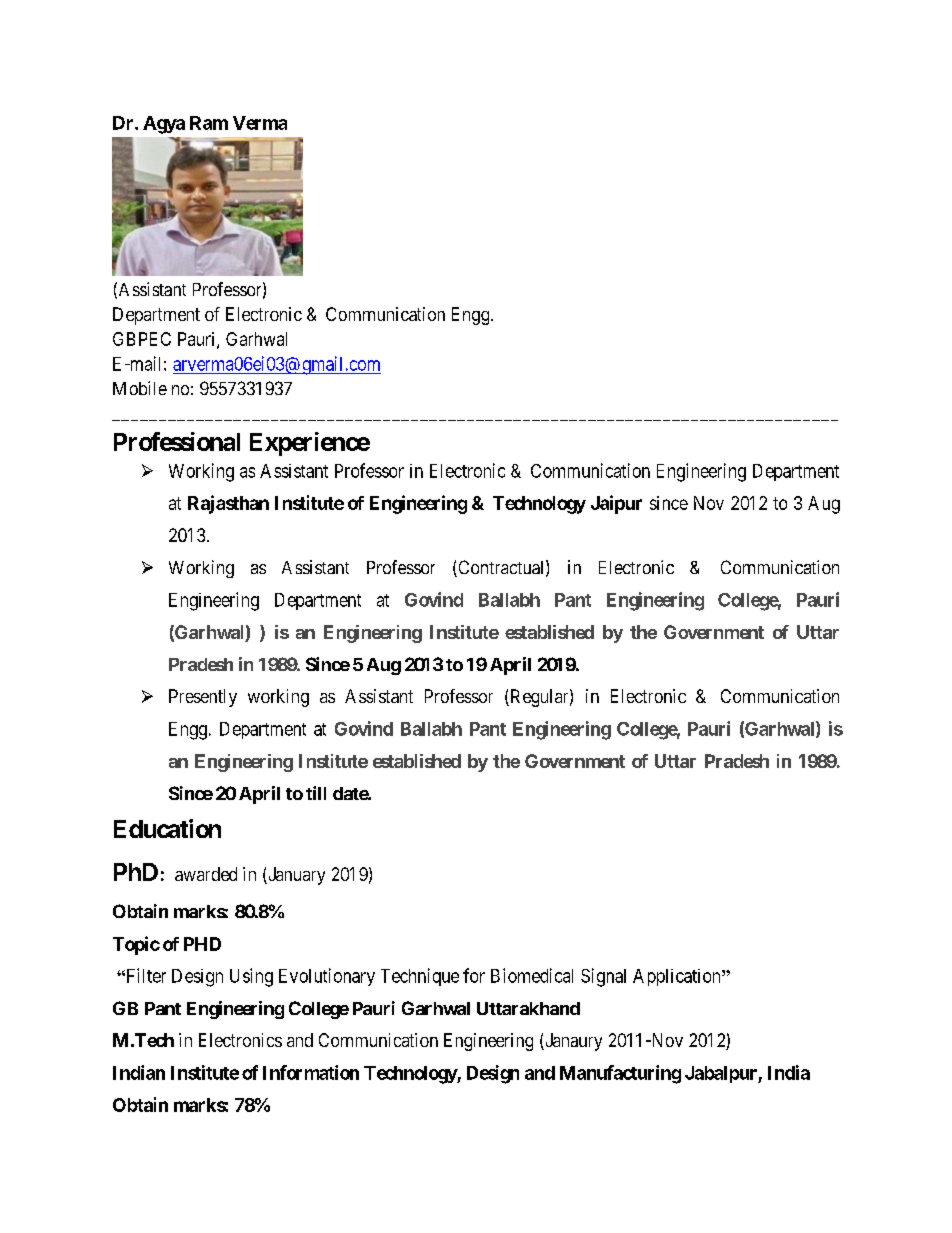  Describe the element at coordinates (603, 977) in the image. I see `Signal` at that location.
